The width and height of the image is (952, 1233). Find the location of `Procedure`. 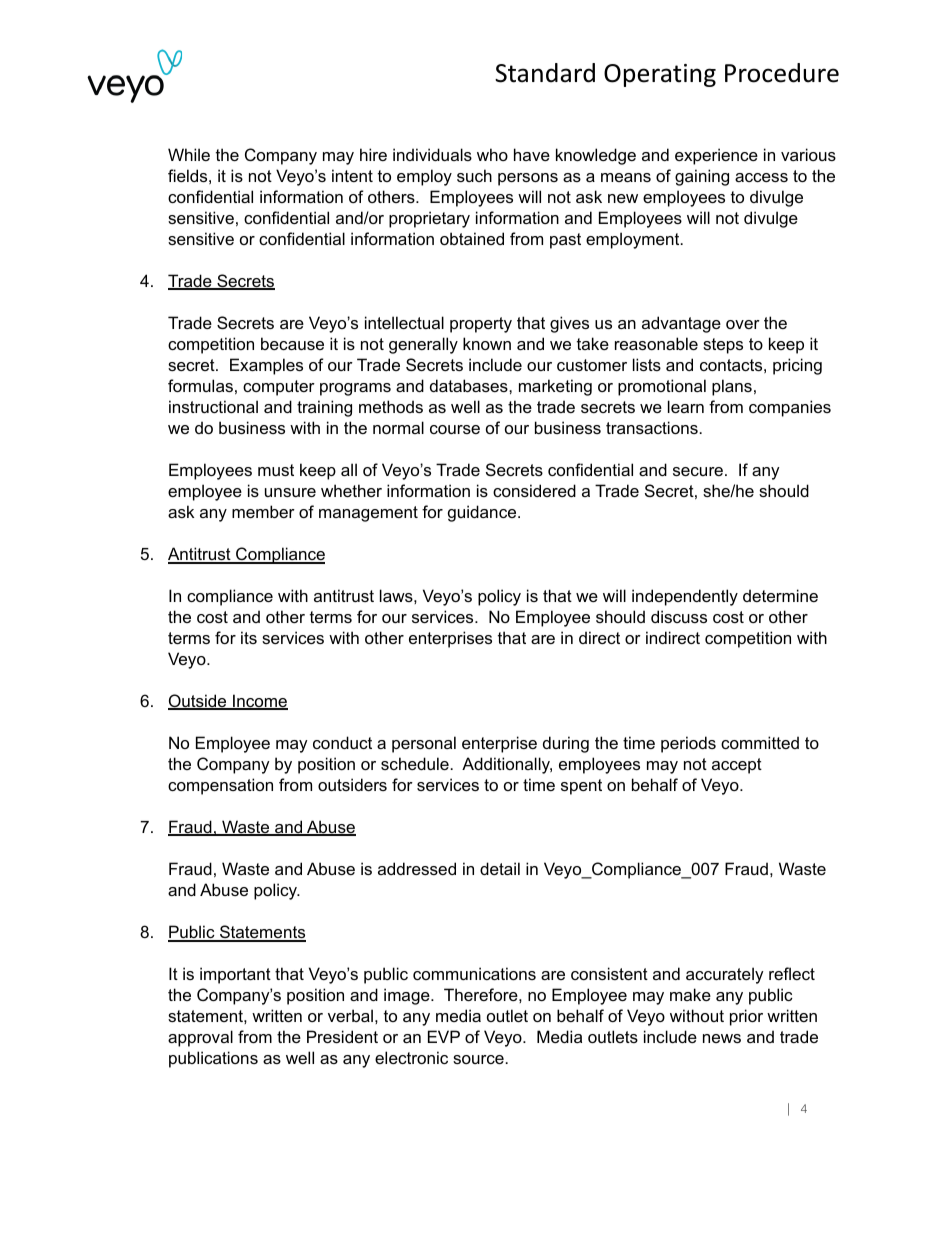

Procedure is located at coordinates (782, 73).
